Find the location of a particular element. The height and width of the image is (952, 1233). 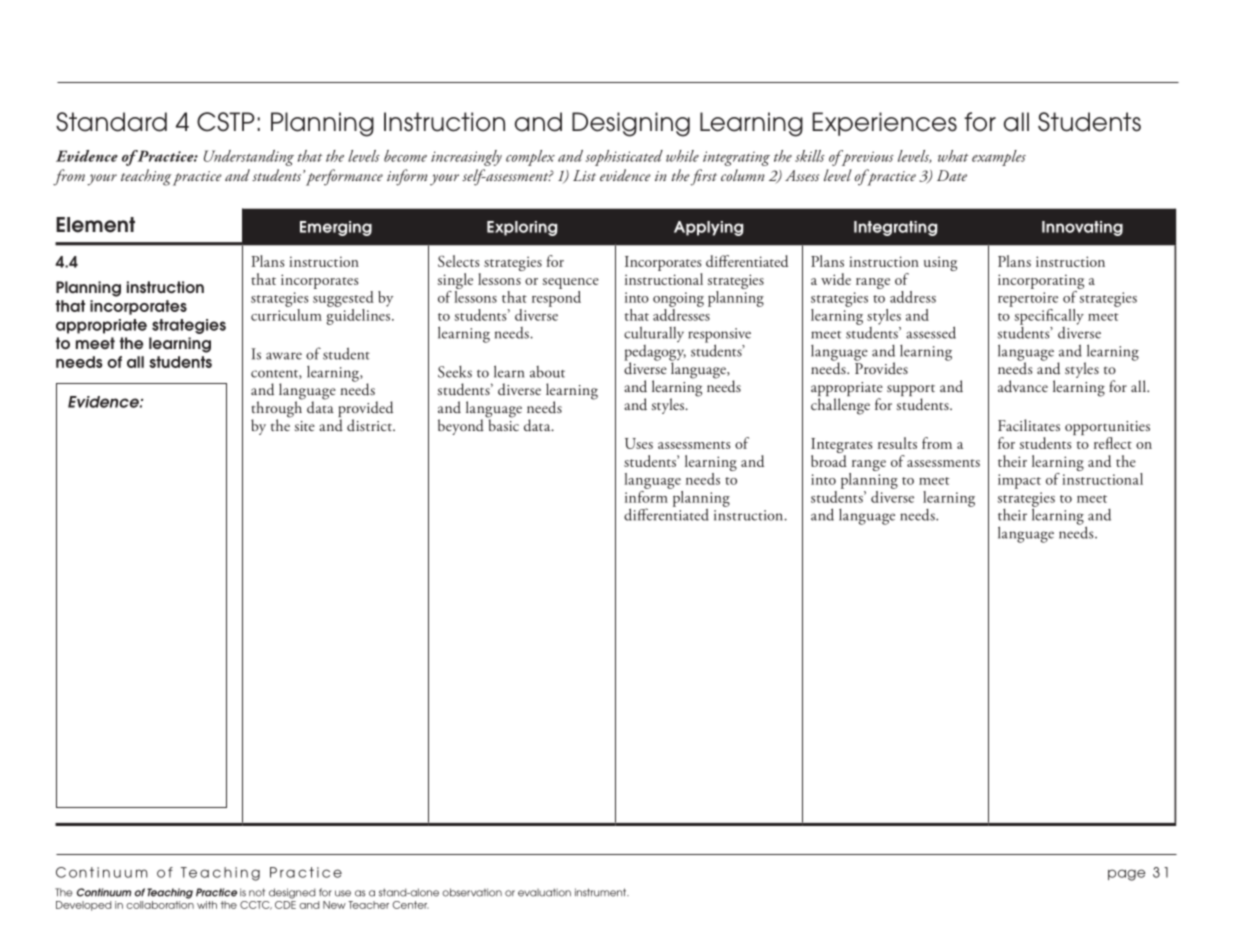

collaboration is located at coordinates (160, 905).
